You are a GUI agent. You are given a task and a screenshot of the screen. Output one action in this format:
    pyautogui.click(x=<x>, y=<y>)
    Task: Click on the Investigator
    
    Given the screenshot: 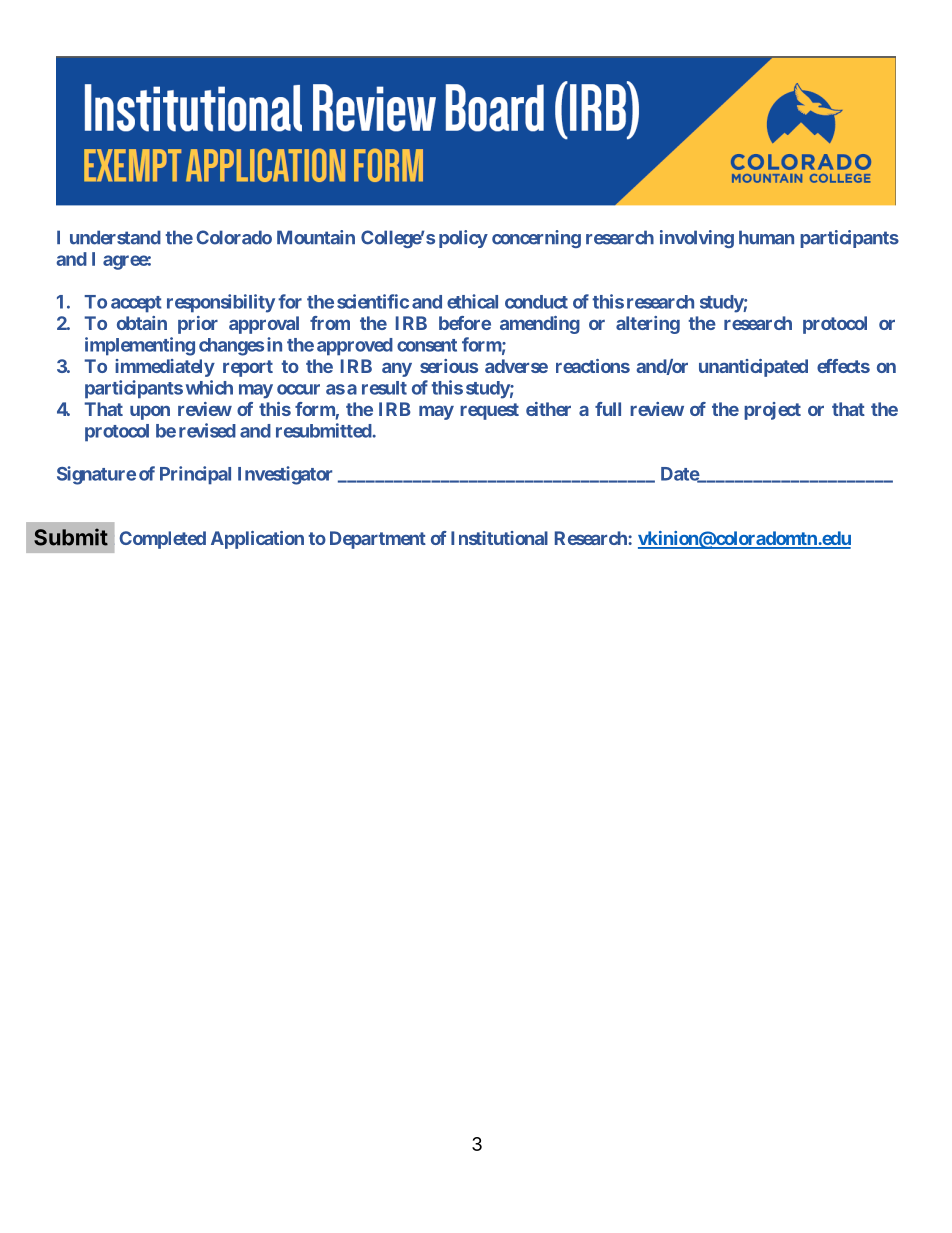 What is the action you would take?
    pyautogui.click(x=285, y=475)
